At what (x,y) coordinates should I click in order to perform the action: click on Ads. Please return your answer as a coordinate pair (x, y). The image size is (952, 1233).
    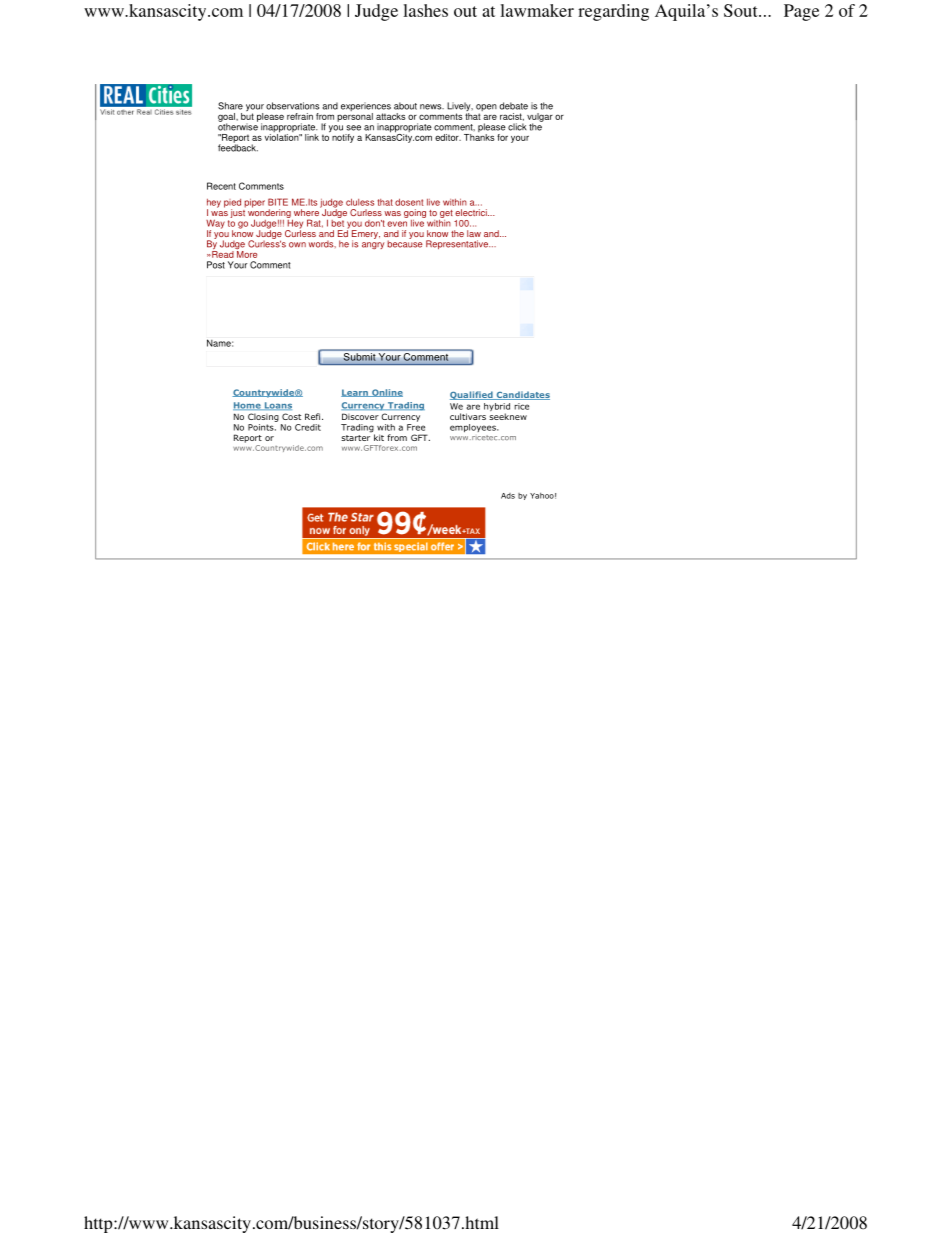
    Looking at the image, I should click on (508, 496).
